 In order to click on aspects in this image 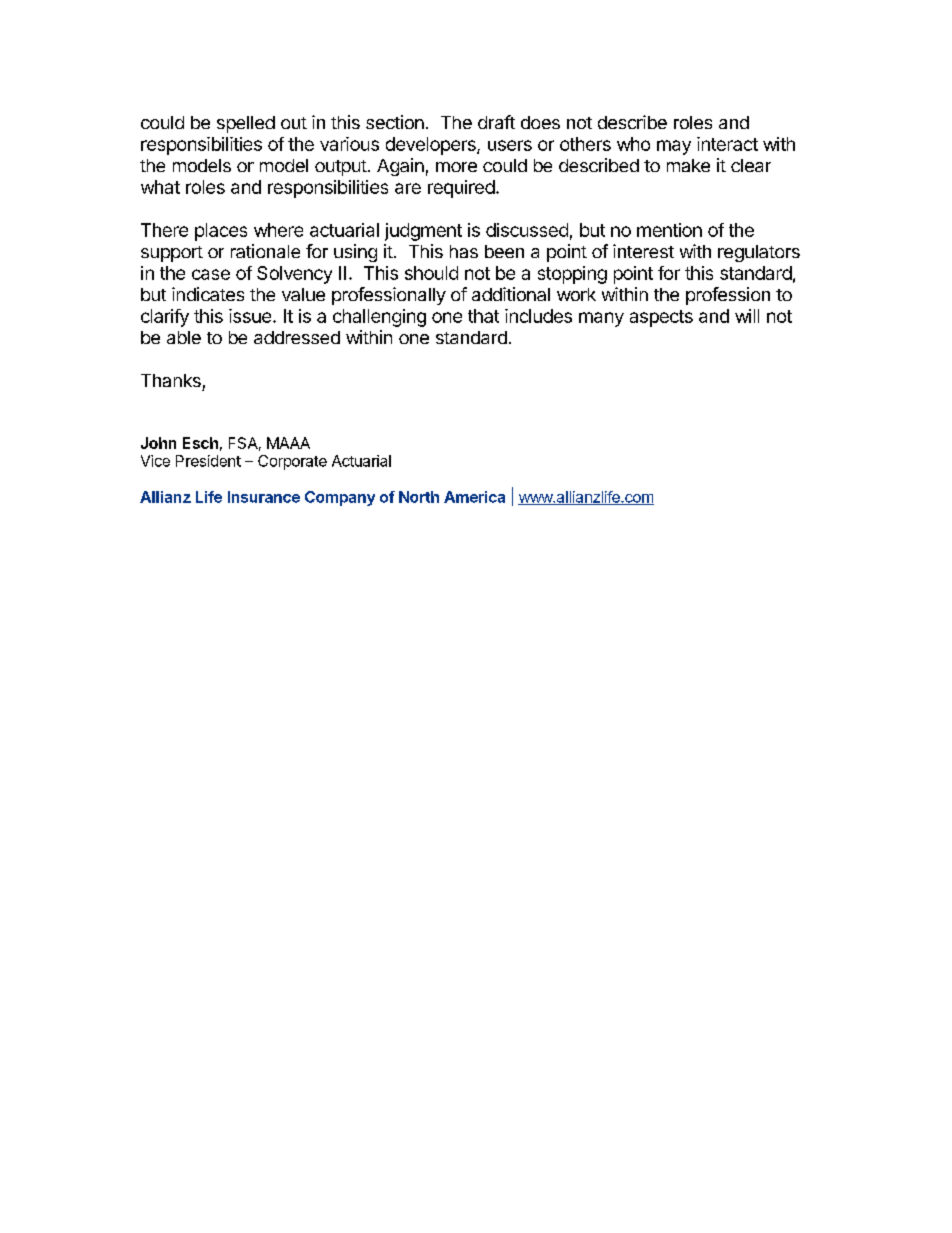, I will do `click(661, 318)`.
